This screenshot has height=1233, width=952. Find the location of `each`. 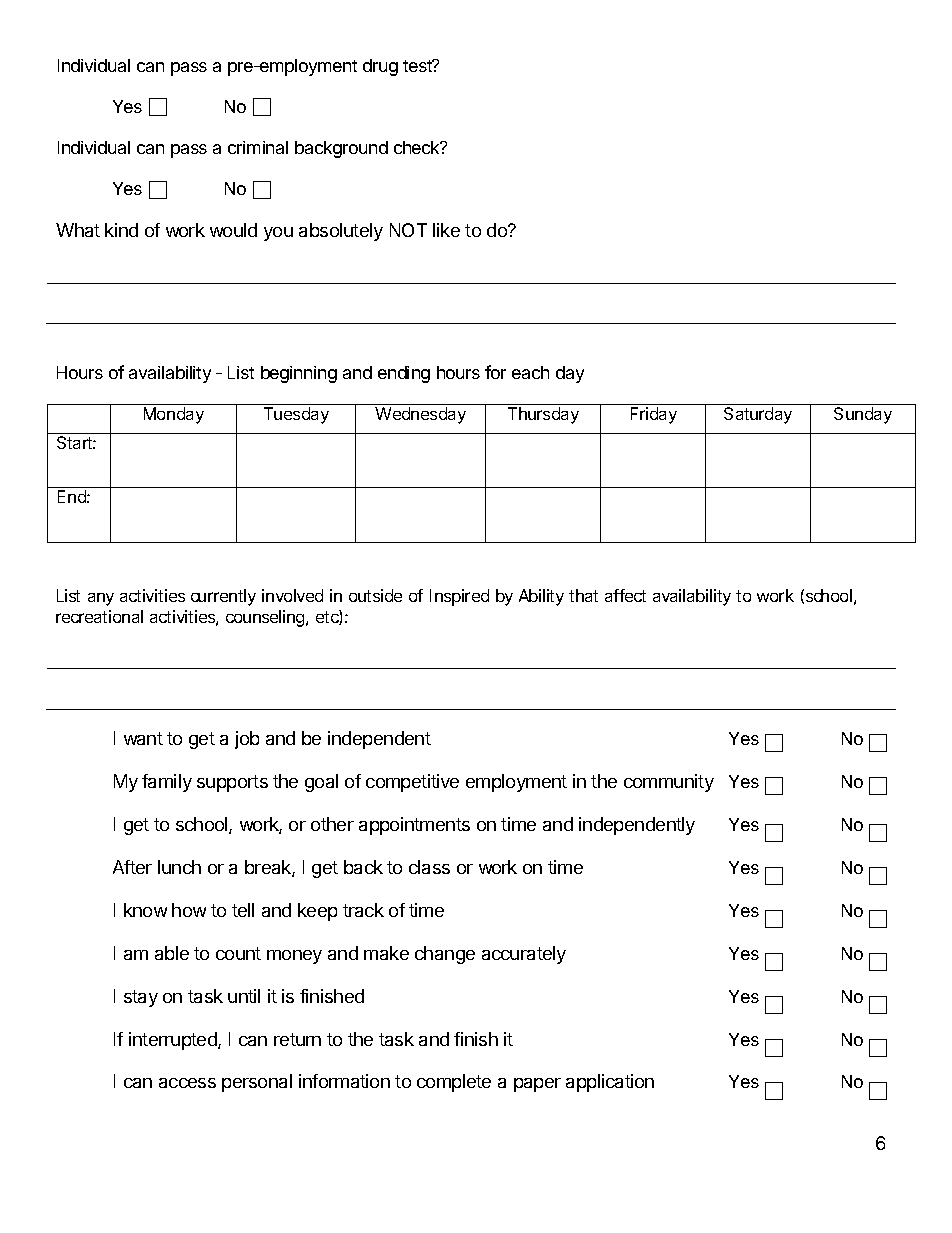

each is located at coordinates (530, 372).
